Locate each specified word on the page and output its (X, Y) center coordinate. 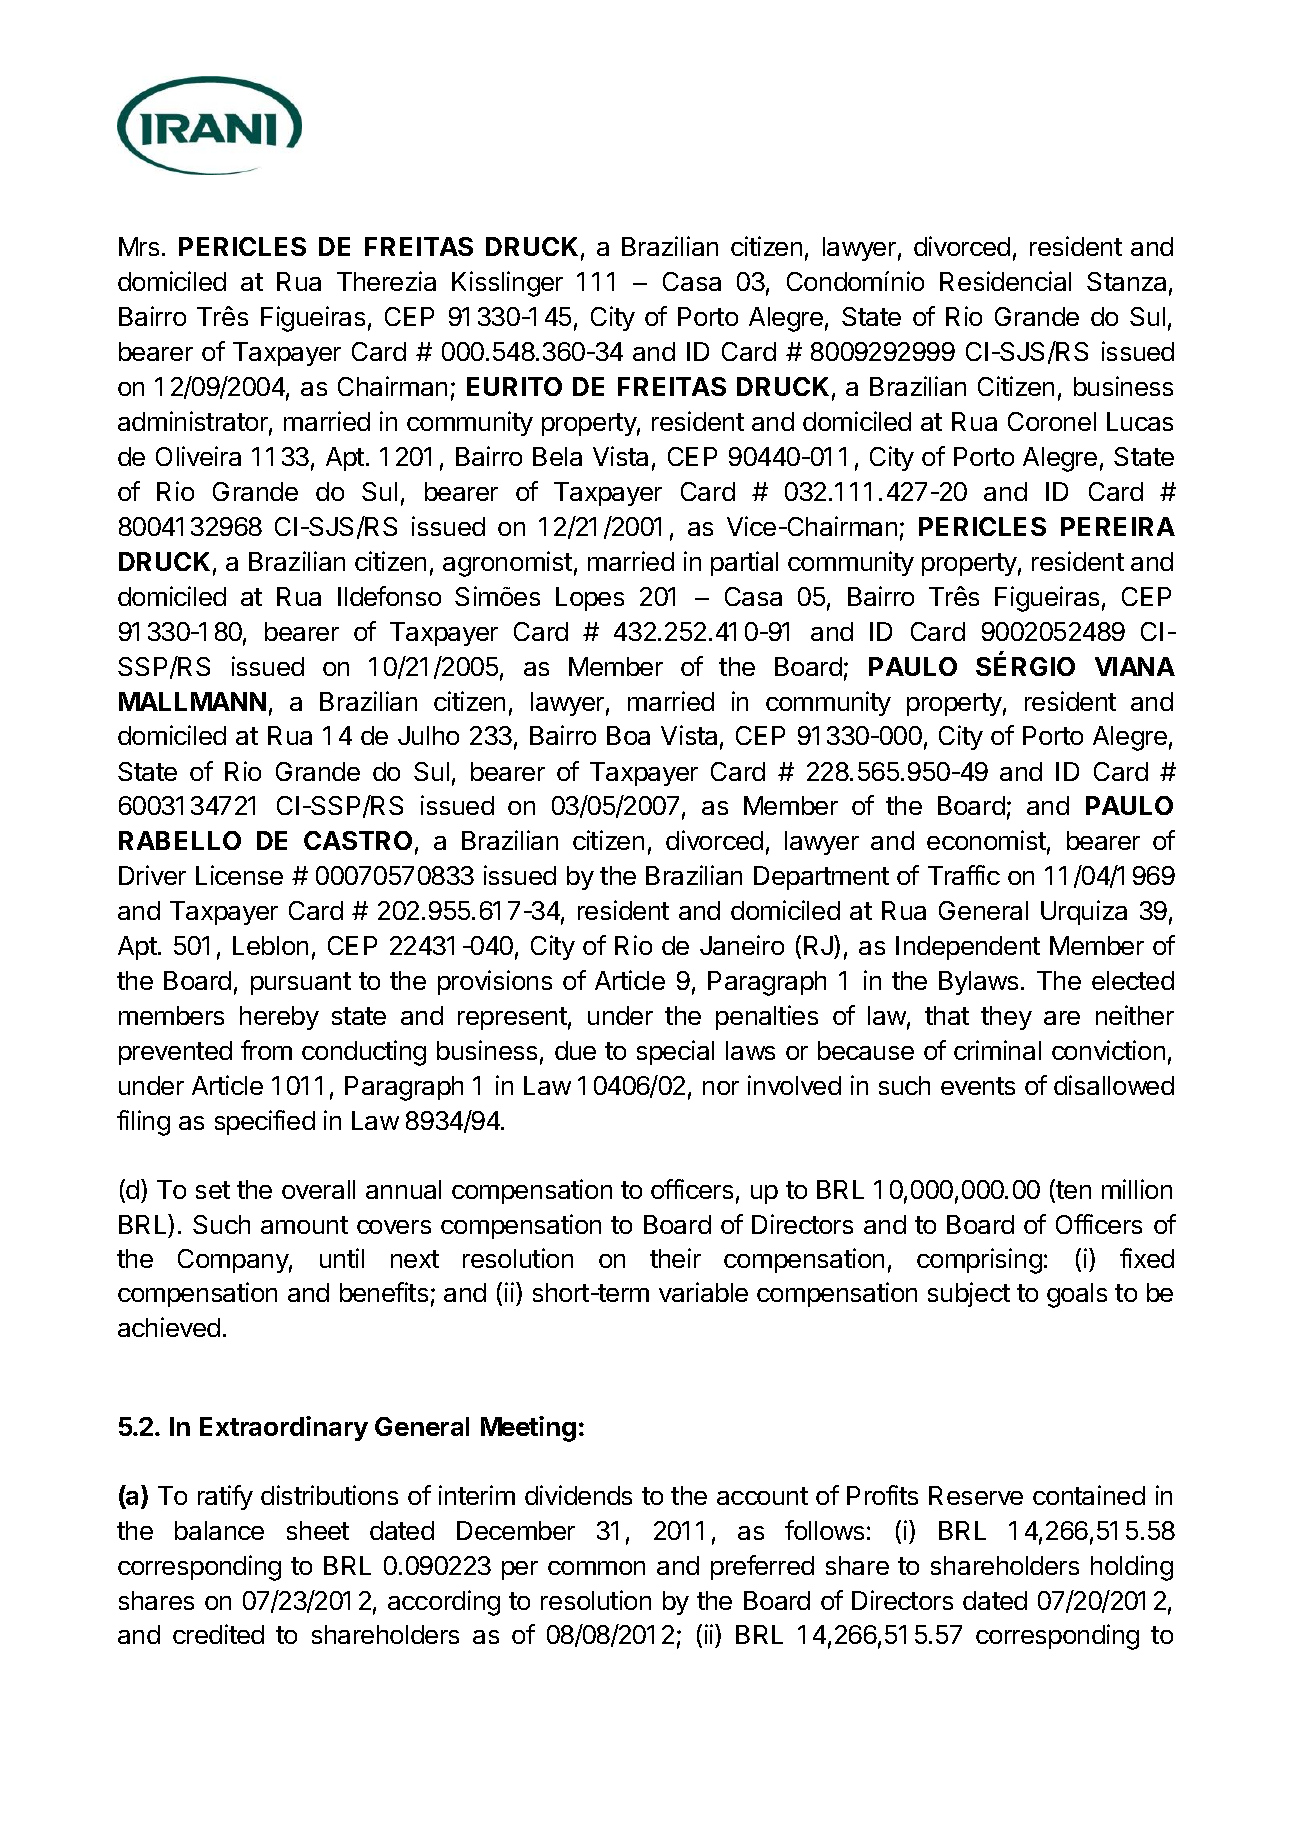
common (596, 1568)
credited (218, 1634)
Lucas (1140, 421)
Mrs (139, 246)
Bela (557, 456)
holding (1132, 1568)
